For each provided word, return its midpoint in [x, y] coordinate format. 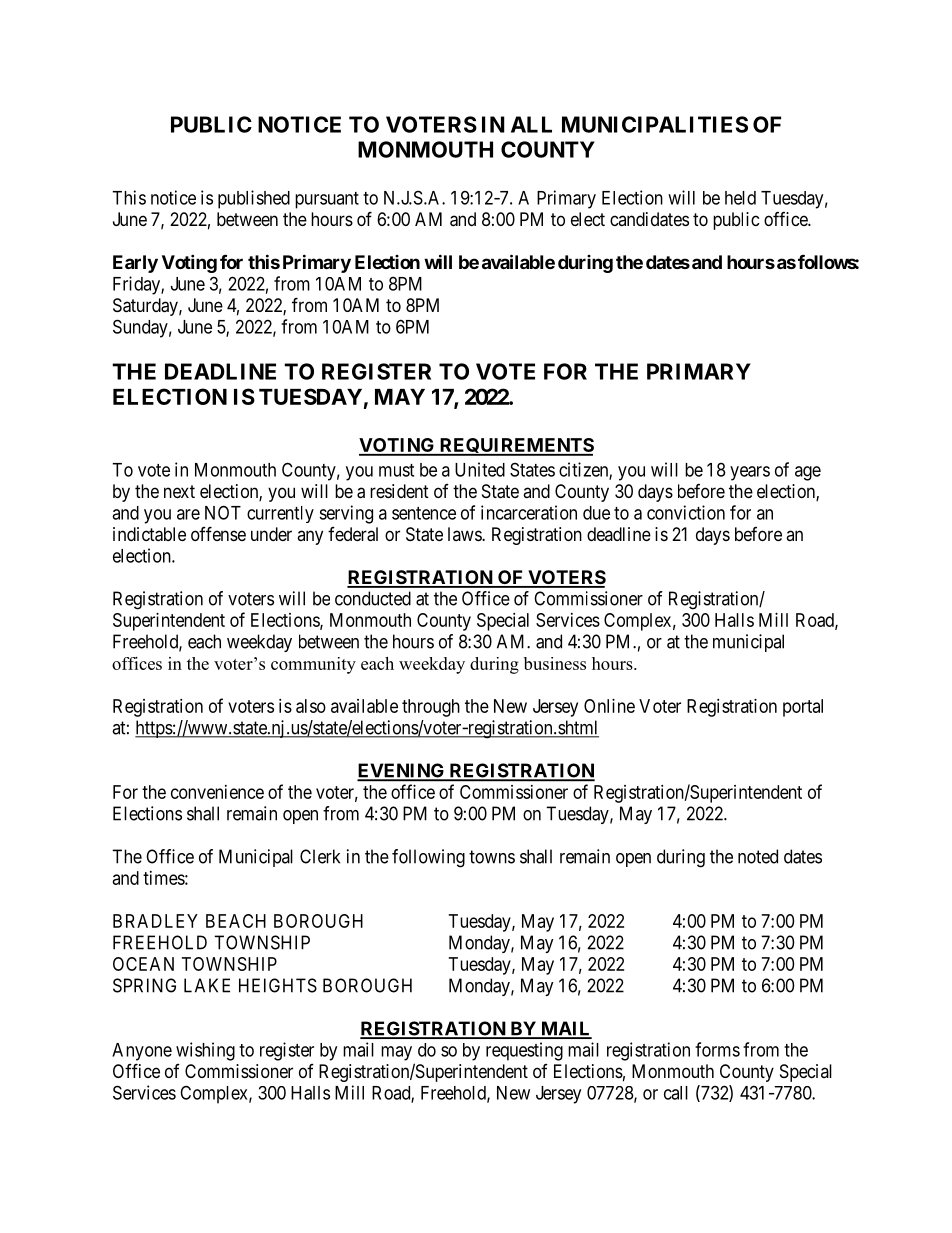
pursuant [327, 200]
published [254, 199]
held [740, 198]
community [313, 665]
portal [803, 708]
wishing [205, 1051]
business [555, 663]
